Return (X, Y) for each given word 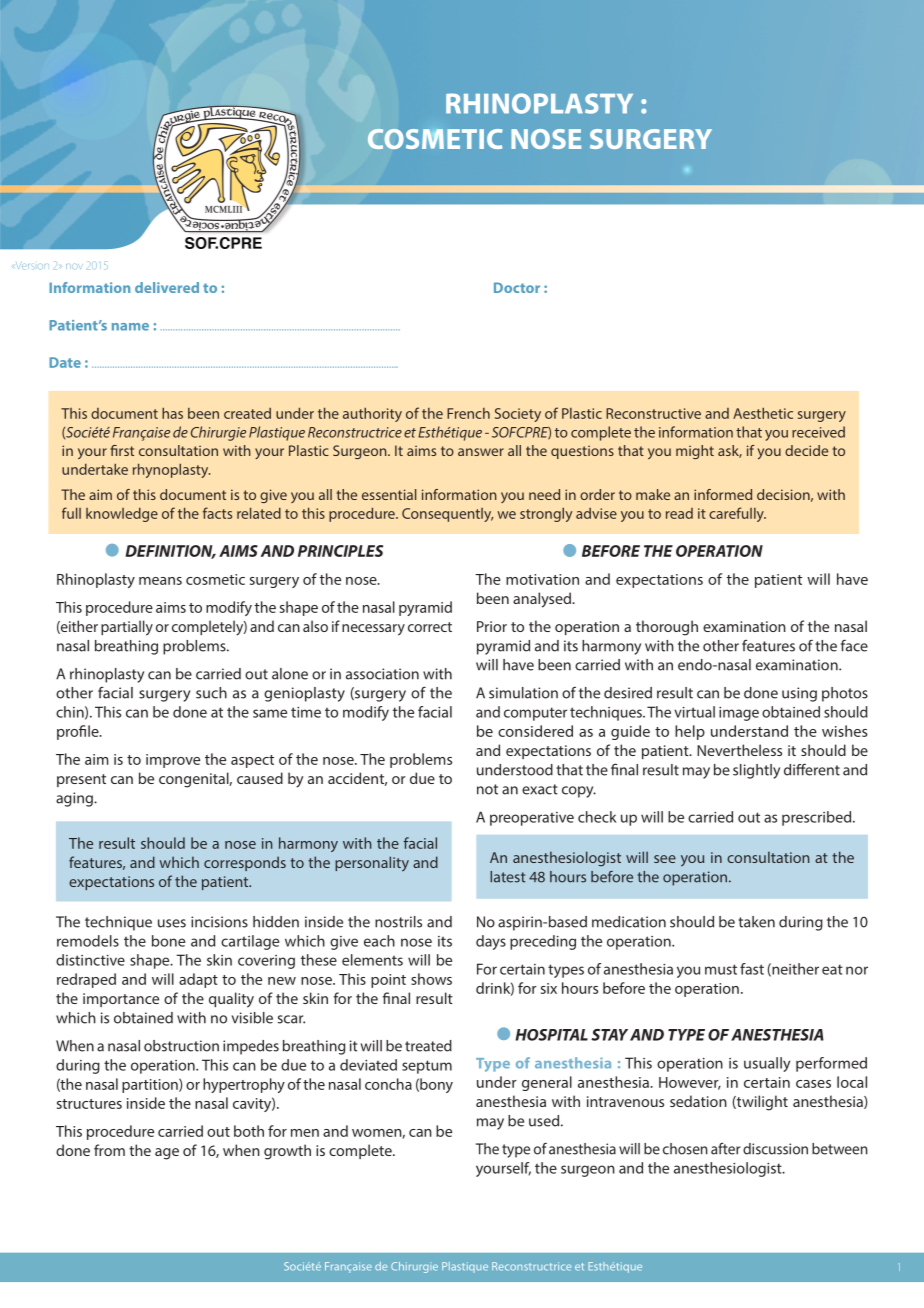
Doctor (517, 287)
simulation (523, 693)
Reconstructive (653, 413)
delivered (167, 287)
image (739, 714)
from (109, 1150)
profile (79, 732)
